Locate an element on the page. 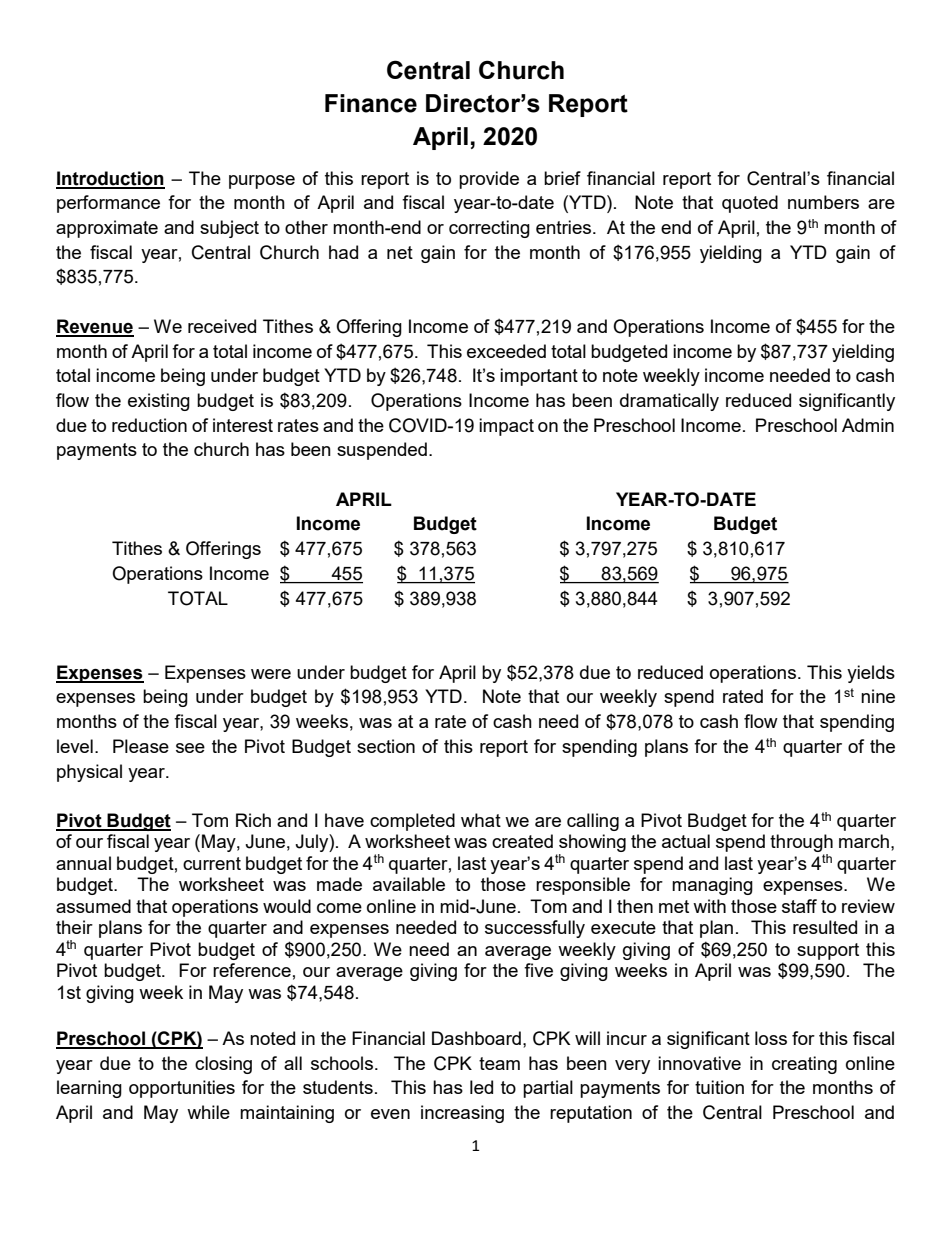  quoted is located at coordinates (750, 204).
